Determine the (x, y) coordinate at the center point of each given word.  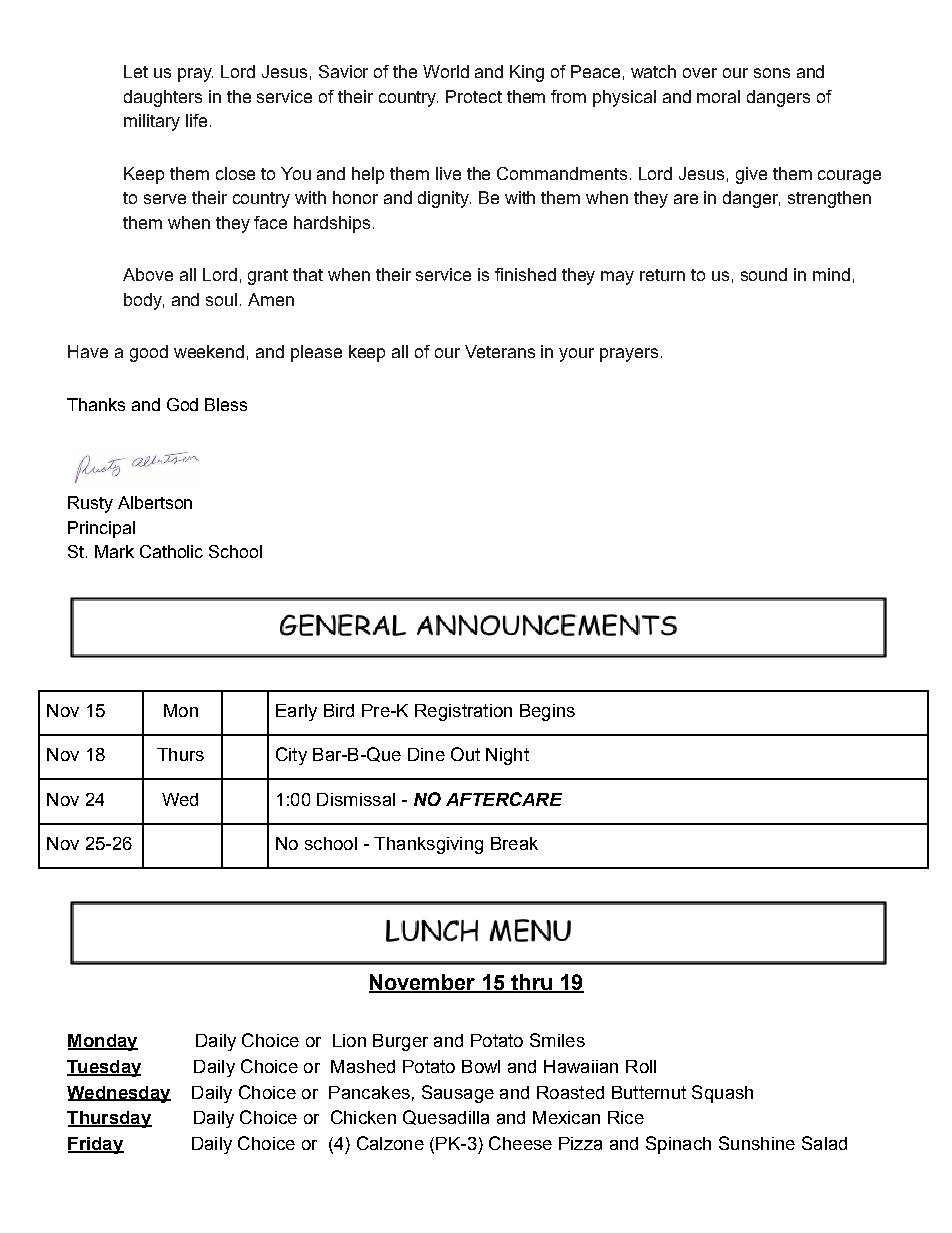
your (576, 355)
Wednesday (119, 1094)
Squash (722, 1094)
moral (718, 96)
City (291, 756)
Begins (547, 712)
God (182, 404)
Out (465, 754)
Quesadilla (446, 1117)
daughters (163, 98)
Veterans (500, 351)
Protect (474, 96)
